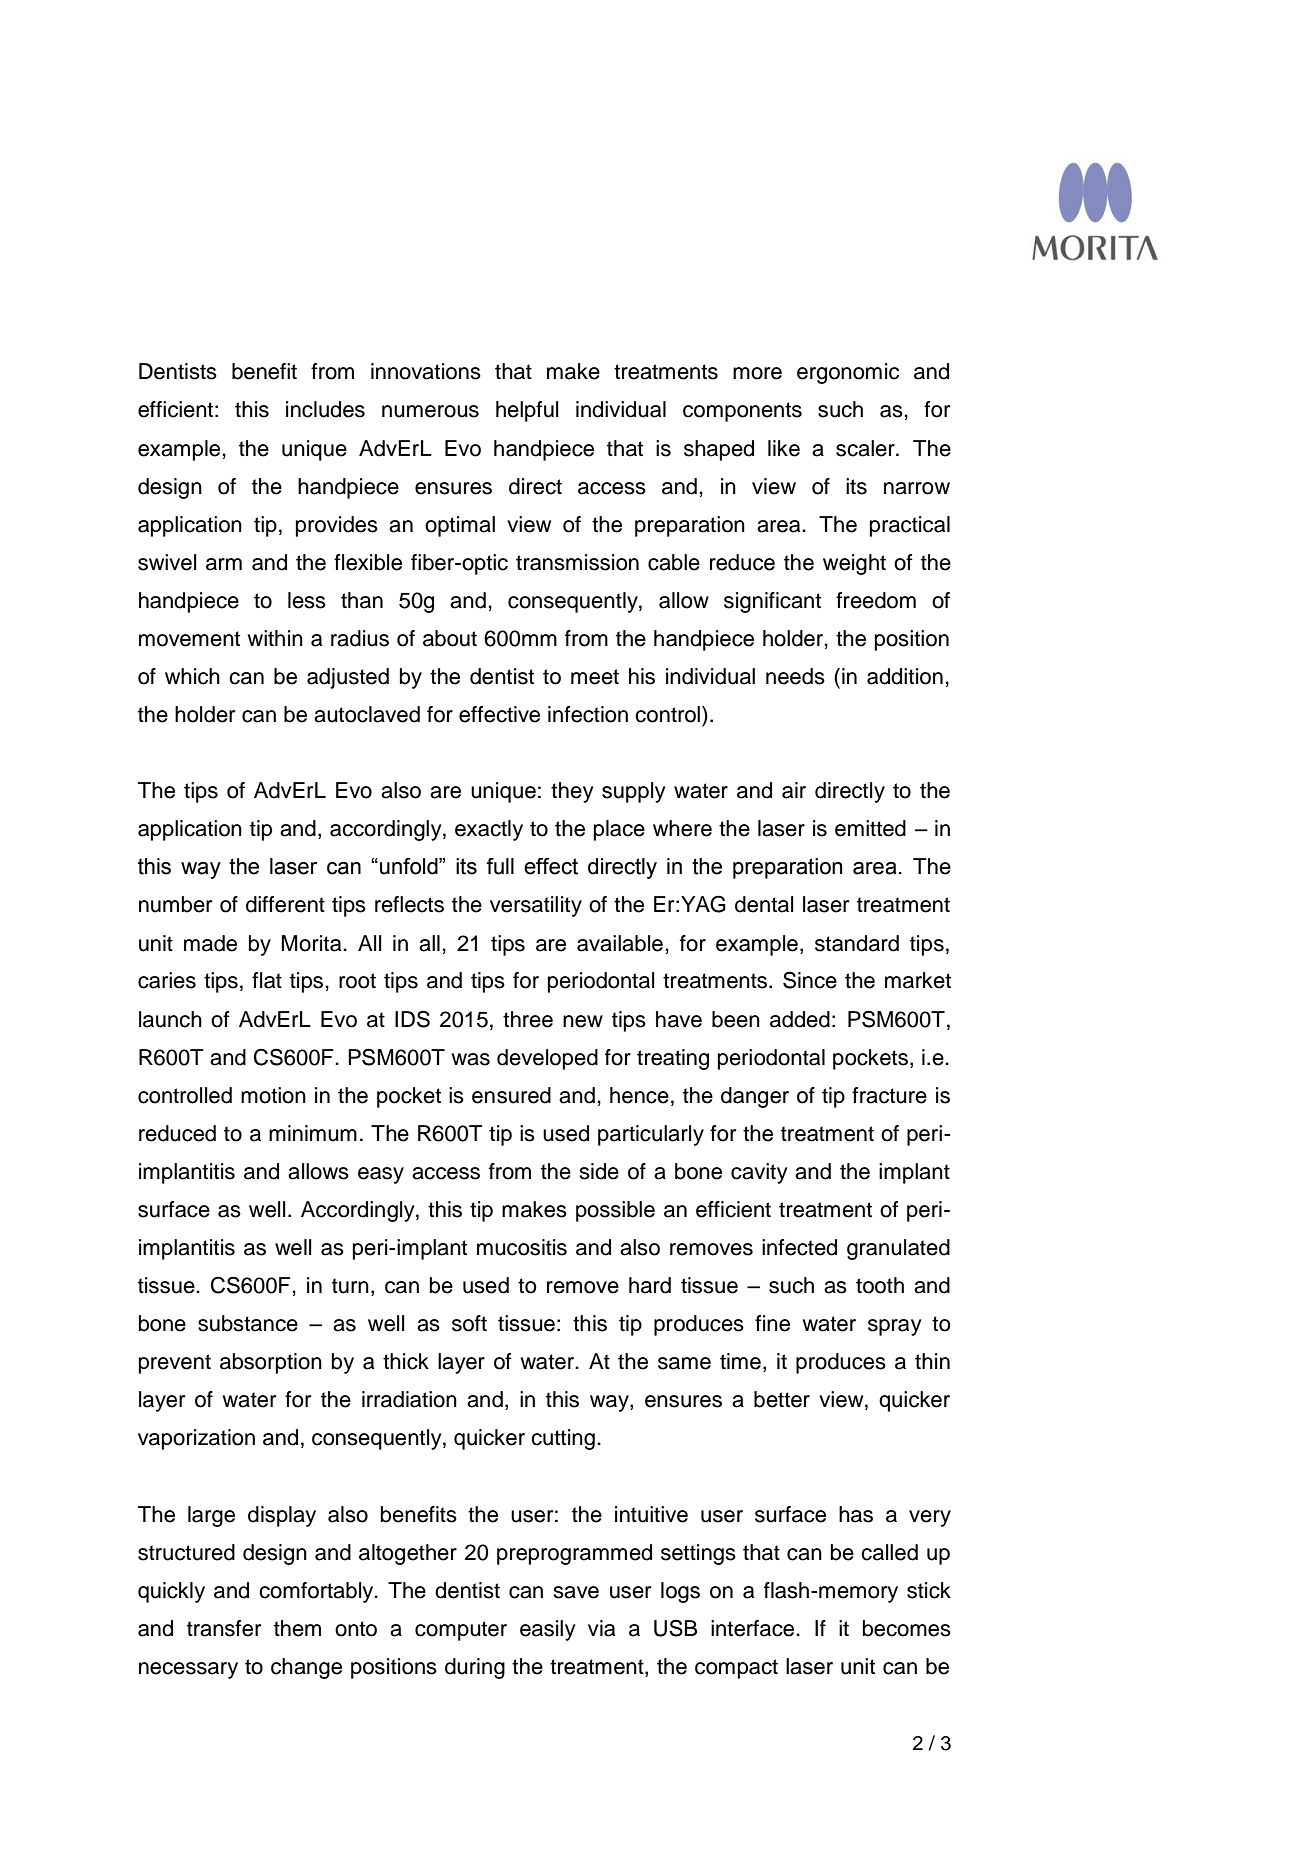 Image resolution: width=1314 pixels, height=1858 pixels. Describe the element at coordinates (325, 409) in the screenshot. I see `includes` at that location.
